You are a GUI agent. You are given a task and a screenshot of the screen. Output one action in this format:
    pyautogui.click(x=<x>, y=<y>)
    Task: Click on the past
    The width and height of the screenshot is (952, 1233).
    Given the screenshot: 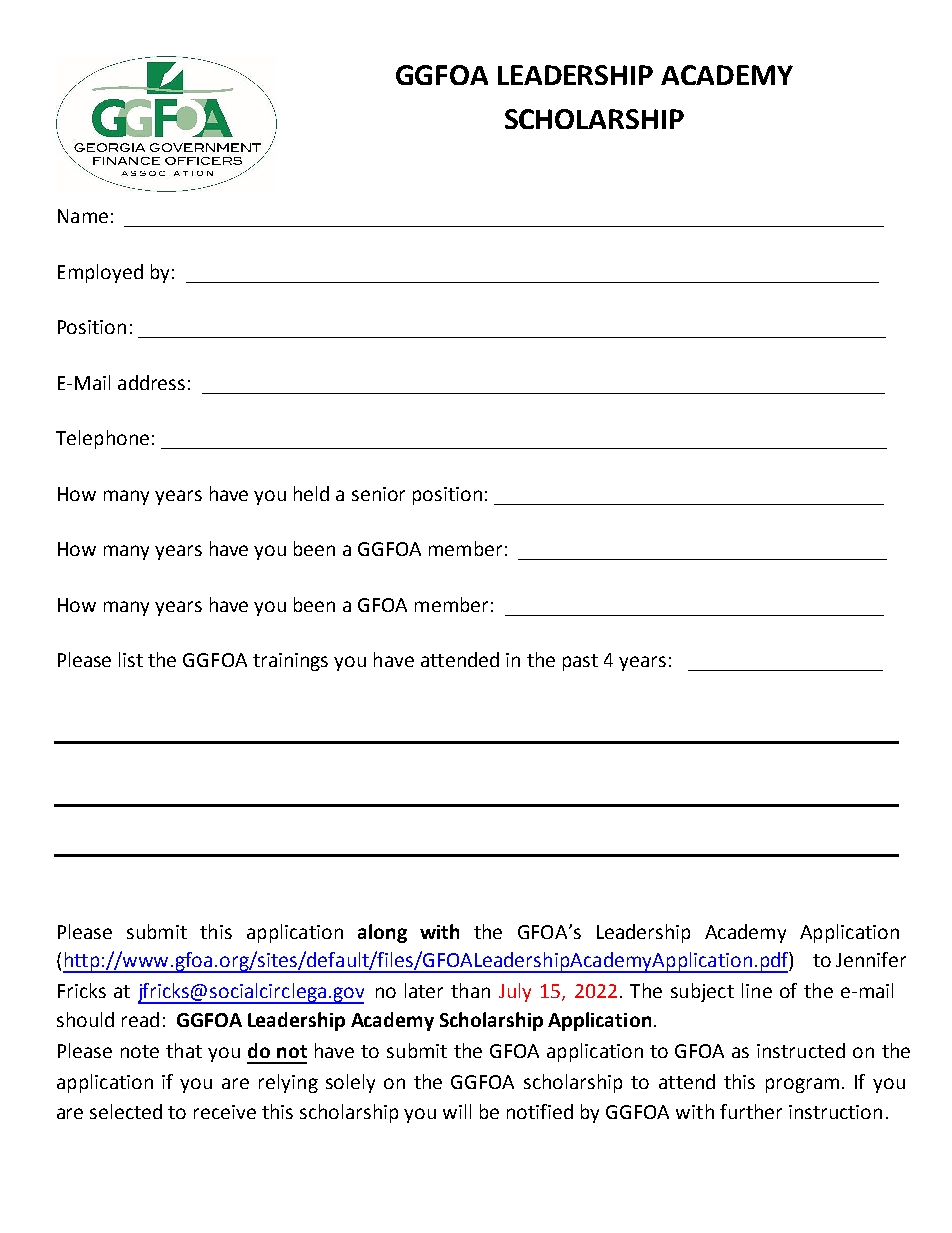 What is the action you would take?
    pyautogui.click(x=580, y=662)
